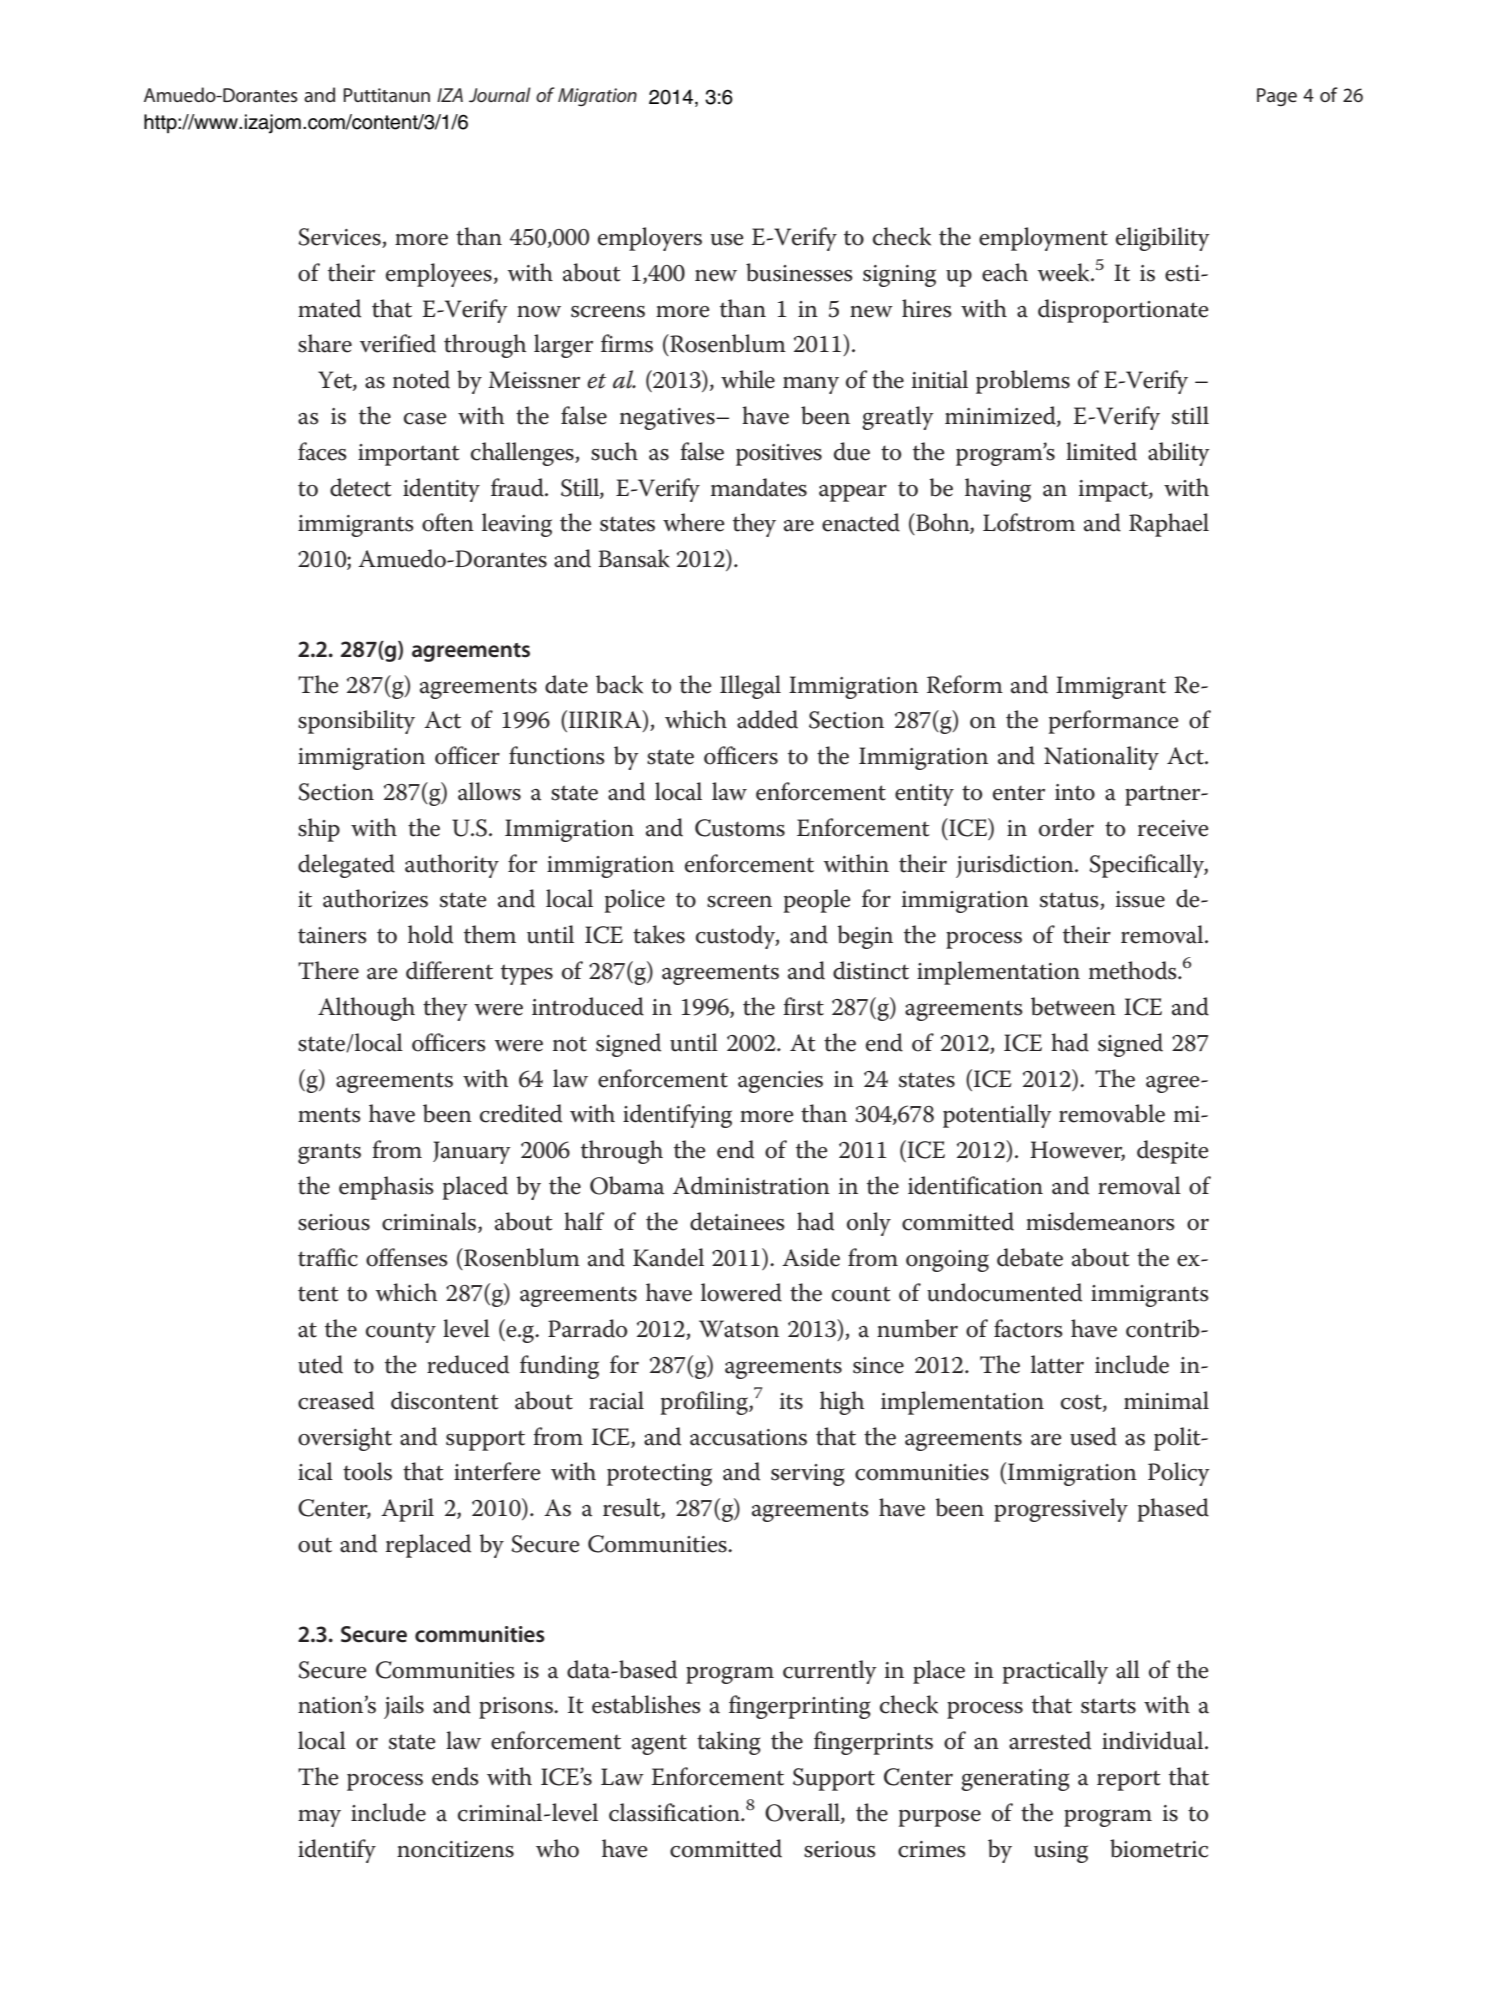  What do you see at coordinates (799, 272) in the page?
I see `businesses` at bounding box center [799, 272].
